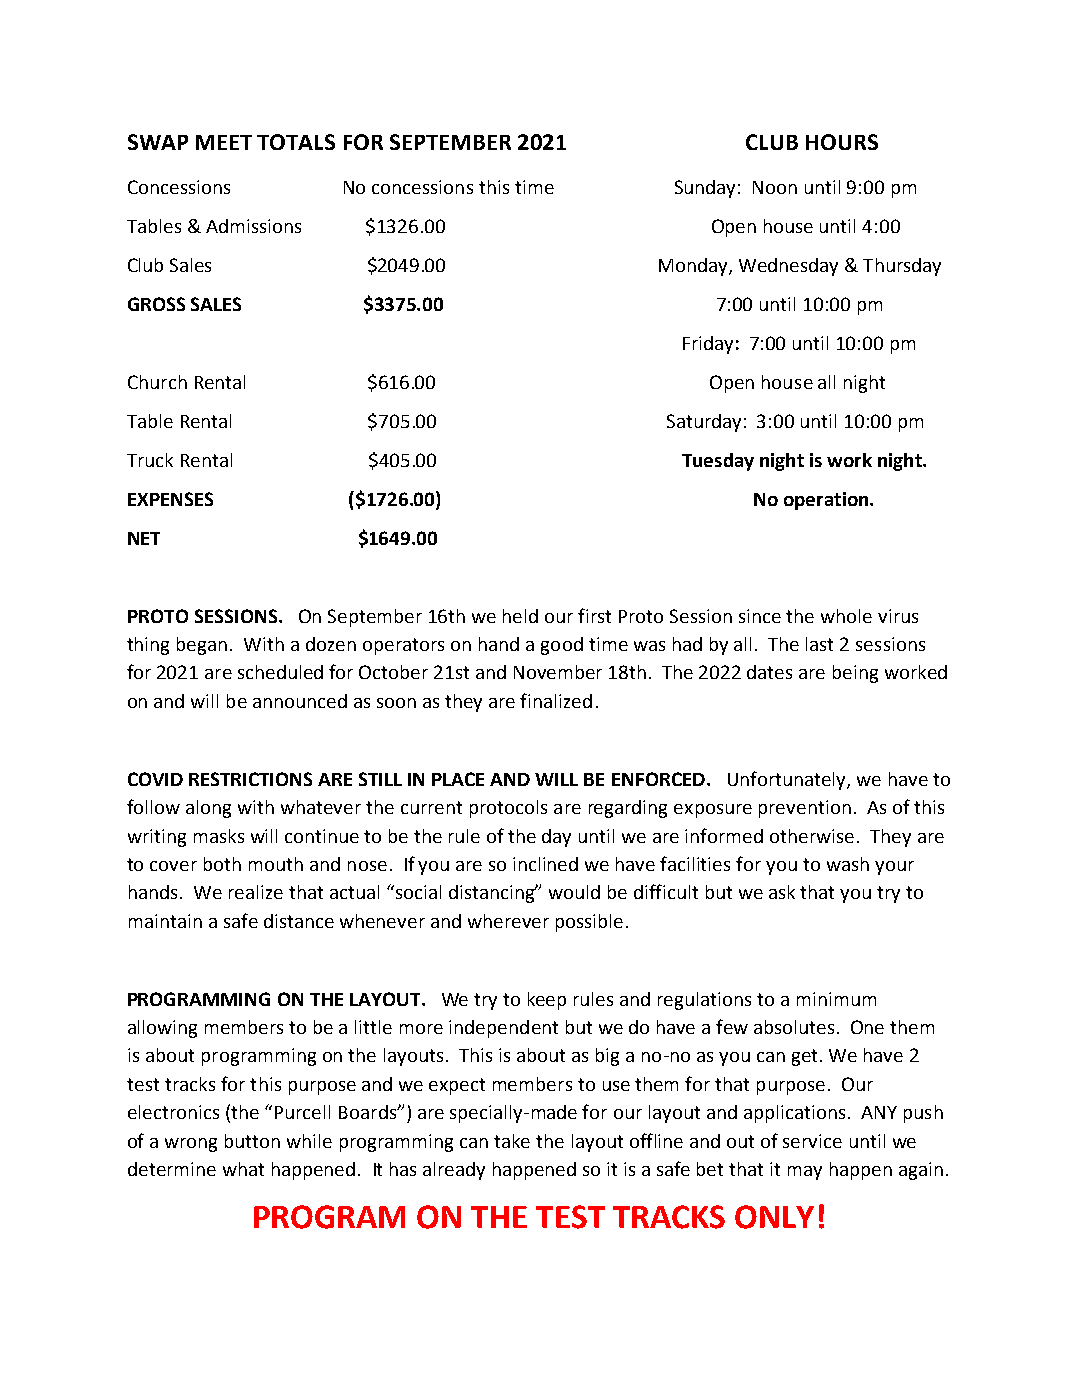  I want to click on determine, so click(172, 1169).
